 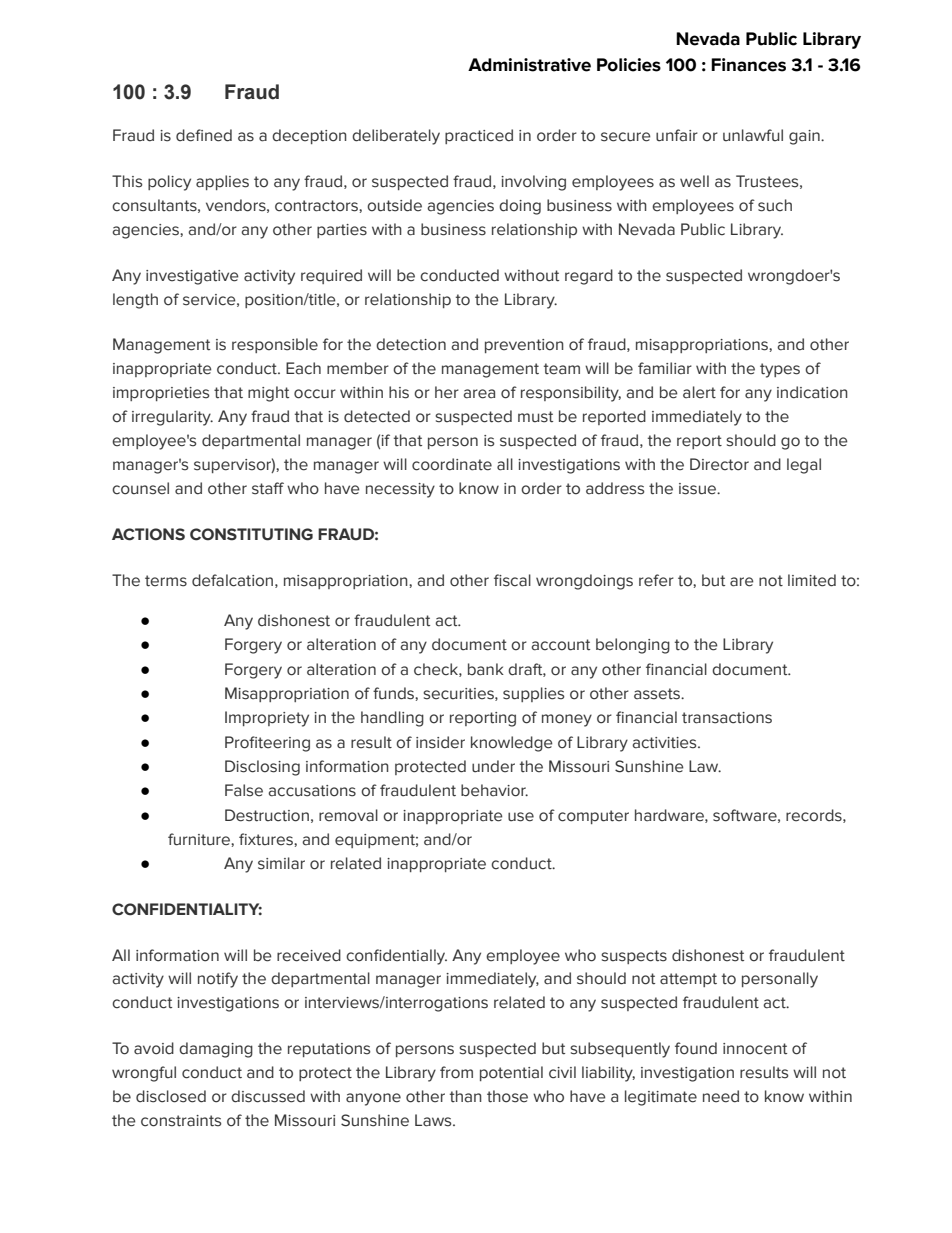 I want to click on fiscal, so click(x=512, y=580).
